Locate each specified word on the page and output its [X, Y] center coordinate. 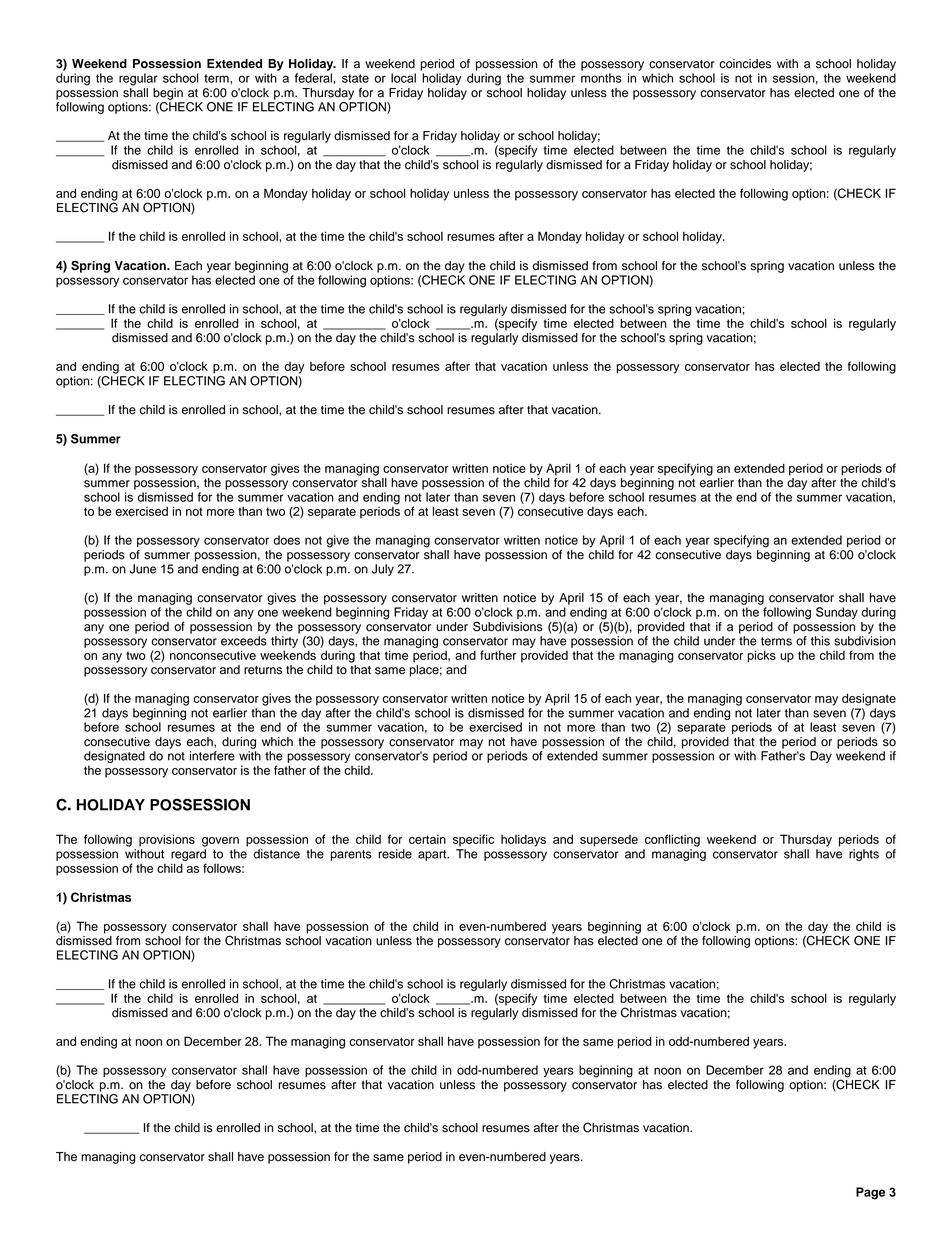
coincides [745, 64]
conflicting [672, 840]
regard [188, 855]
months [601, 78]
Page [870, 1193]
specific [473, 840]
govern [220, 842]
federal [313, 78]
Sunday [837, 613]
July [383, 570]
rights [864, 855]
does [286, 540]
